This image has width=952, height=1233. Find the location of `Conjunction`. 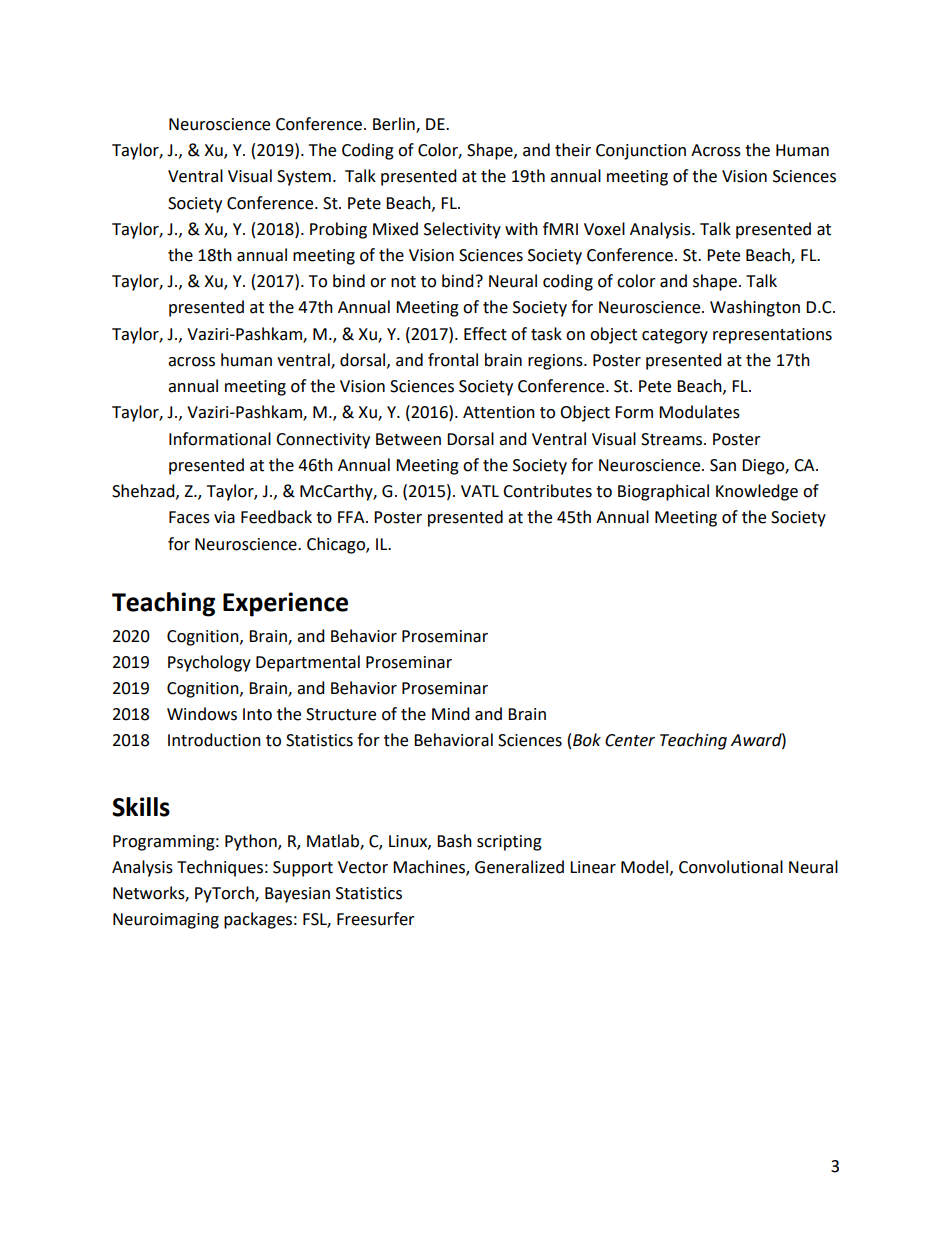

Conjunction is located at coordinates (641, 152).
